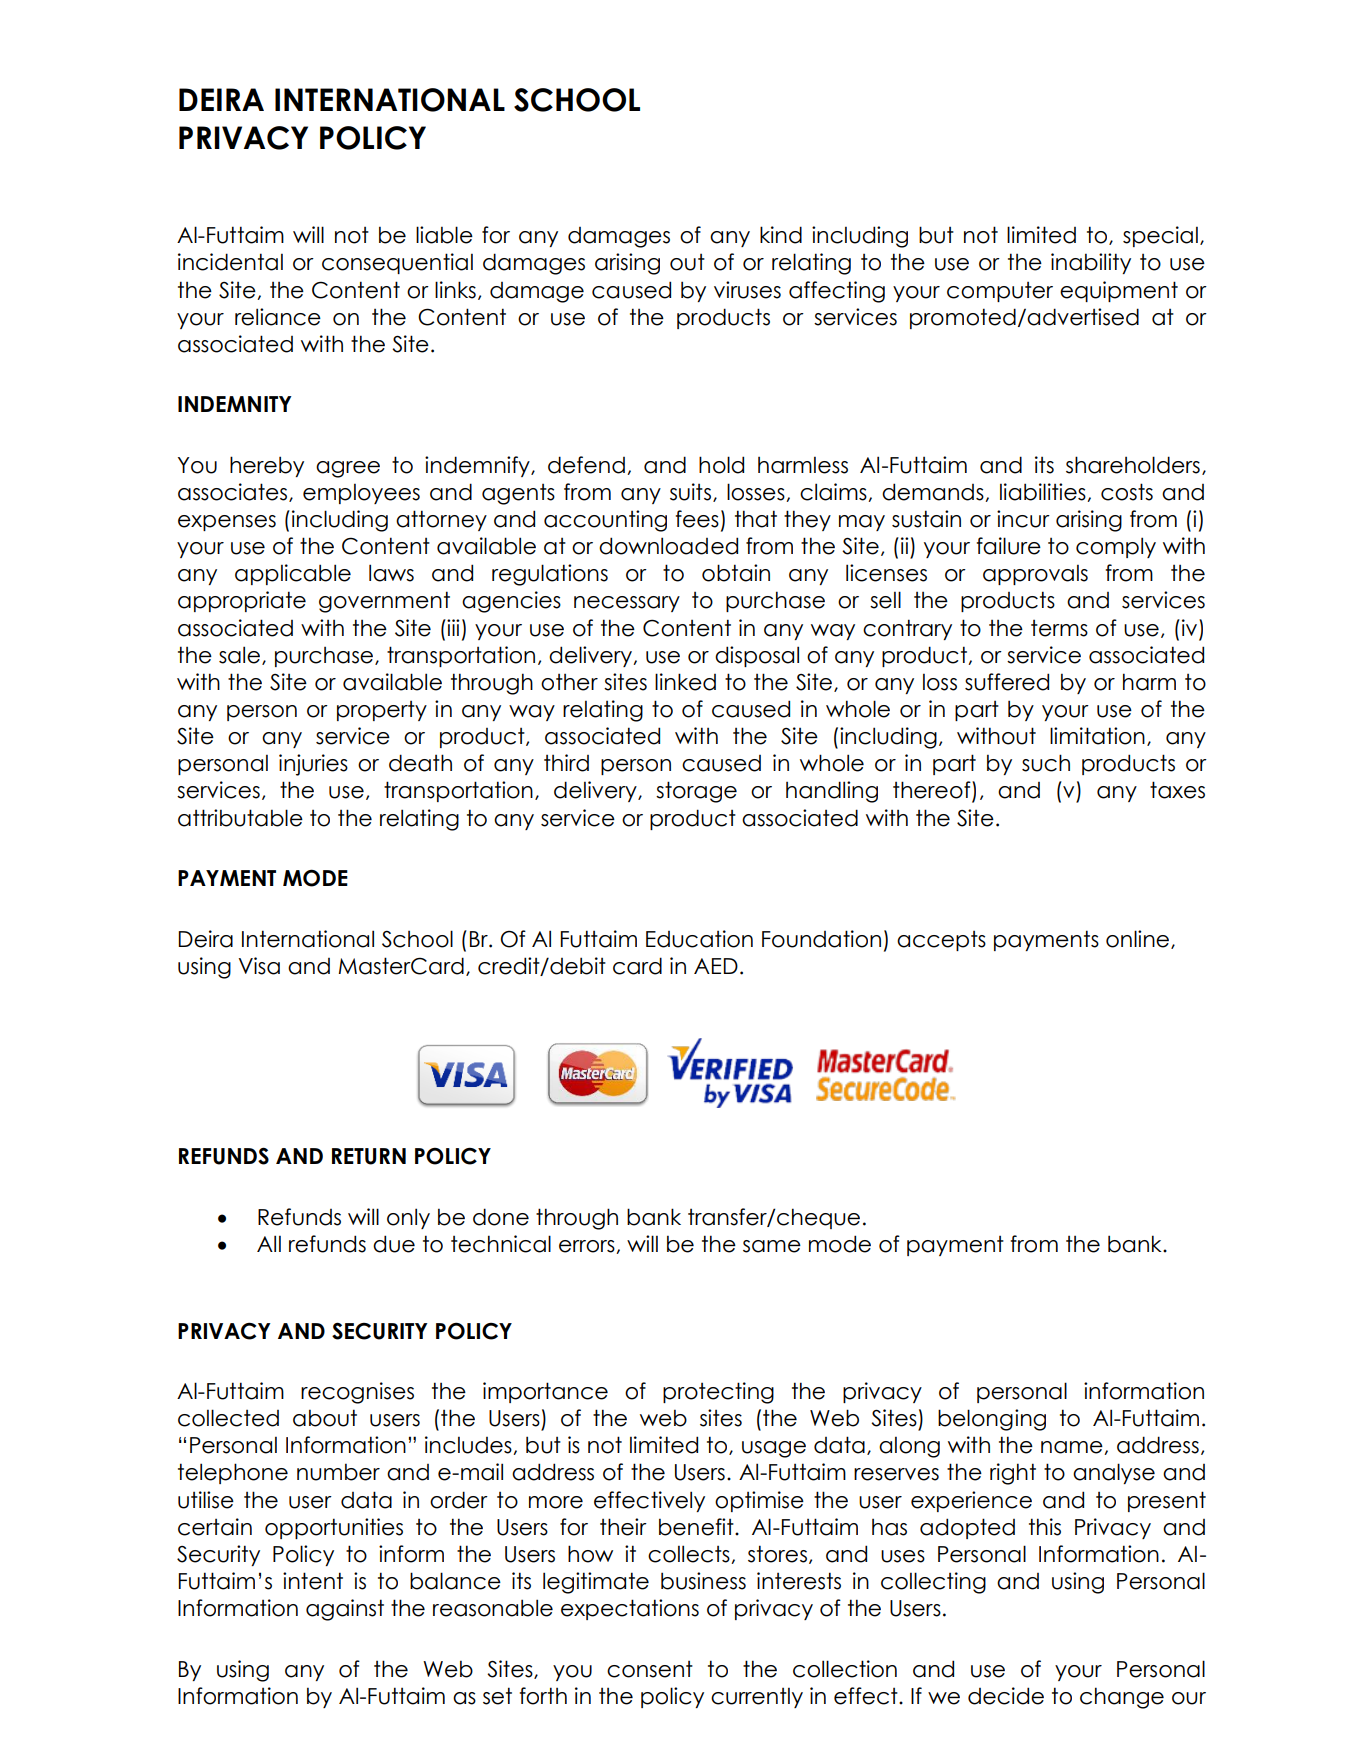 Image resolution: width=1355 pixels, height=1754 pixels. I want to click on government, so click(384, 602).
